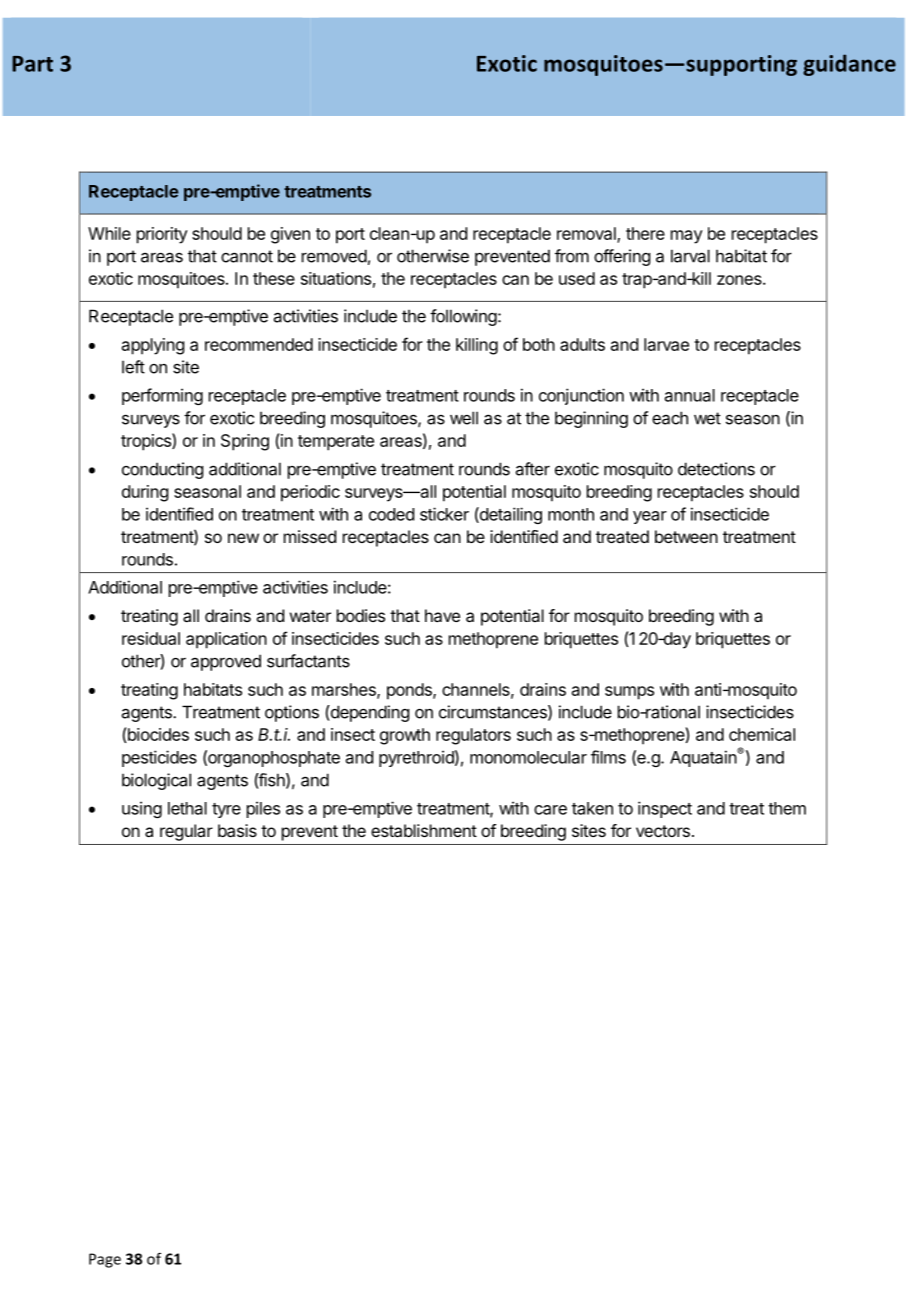 The width and height of the image is (924, 1308). I want to click on annual, so click(690, 395).
